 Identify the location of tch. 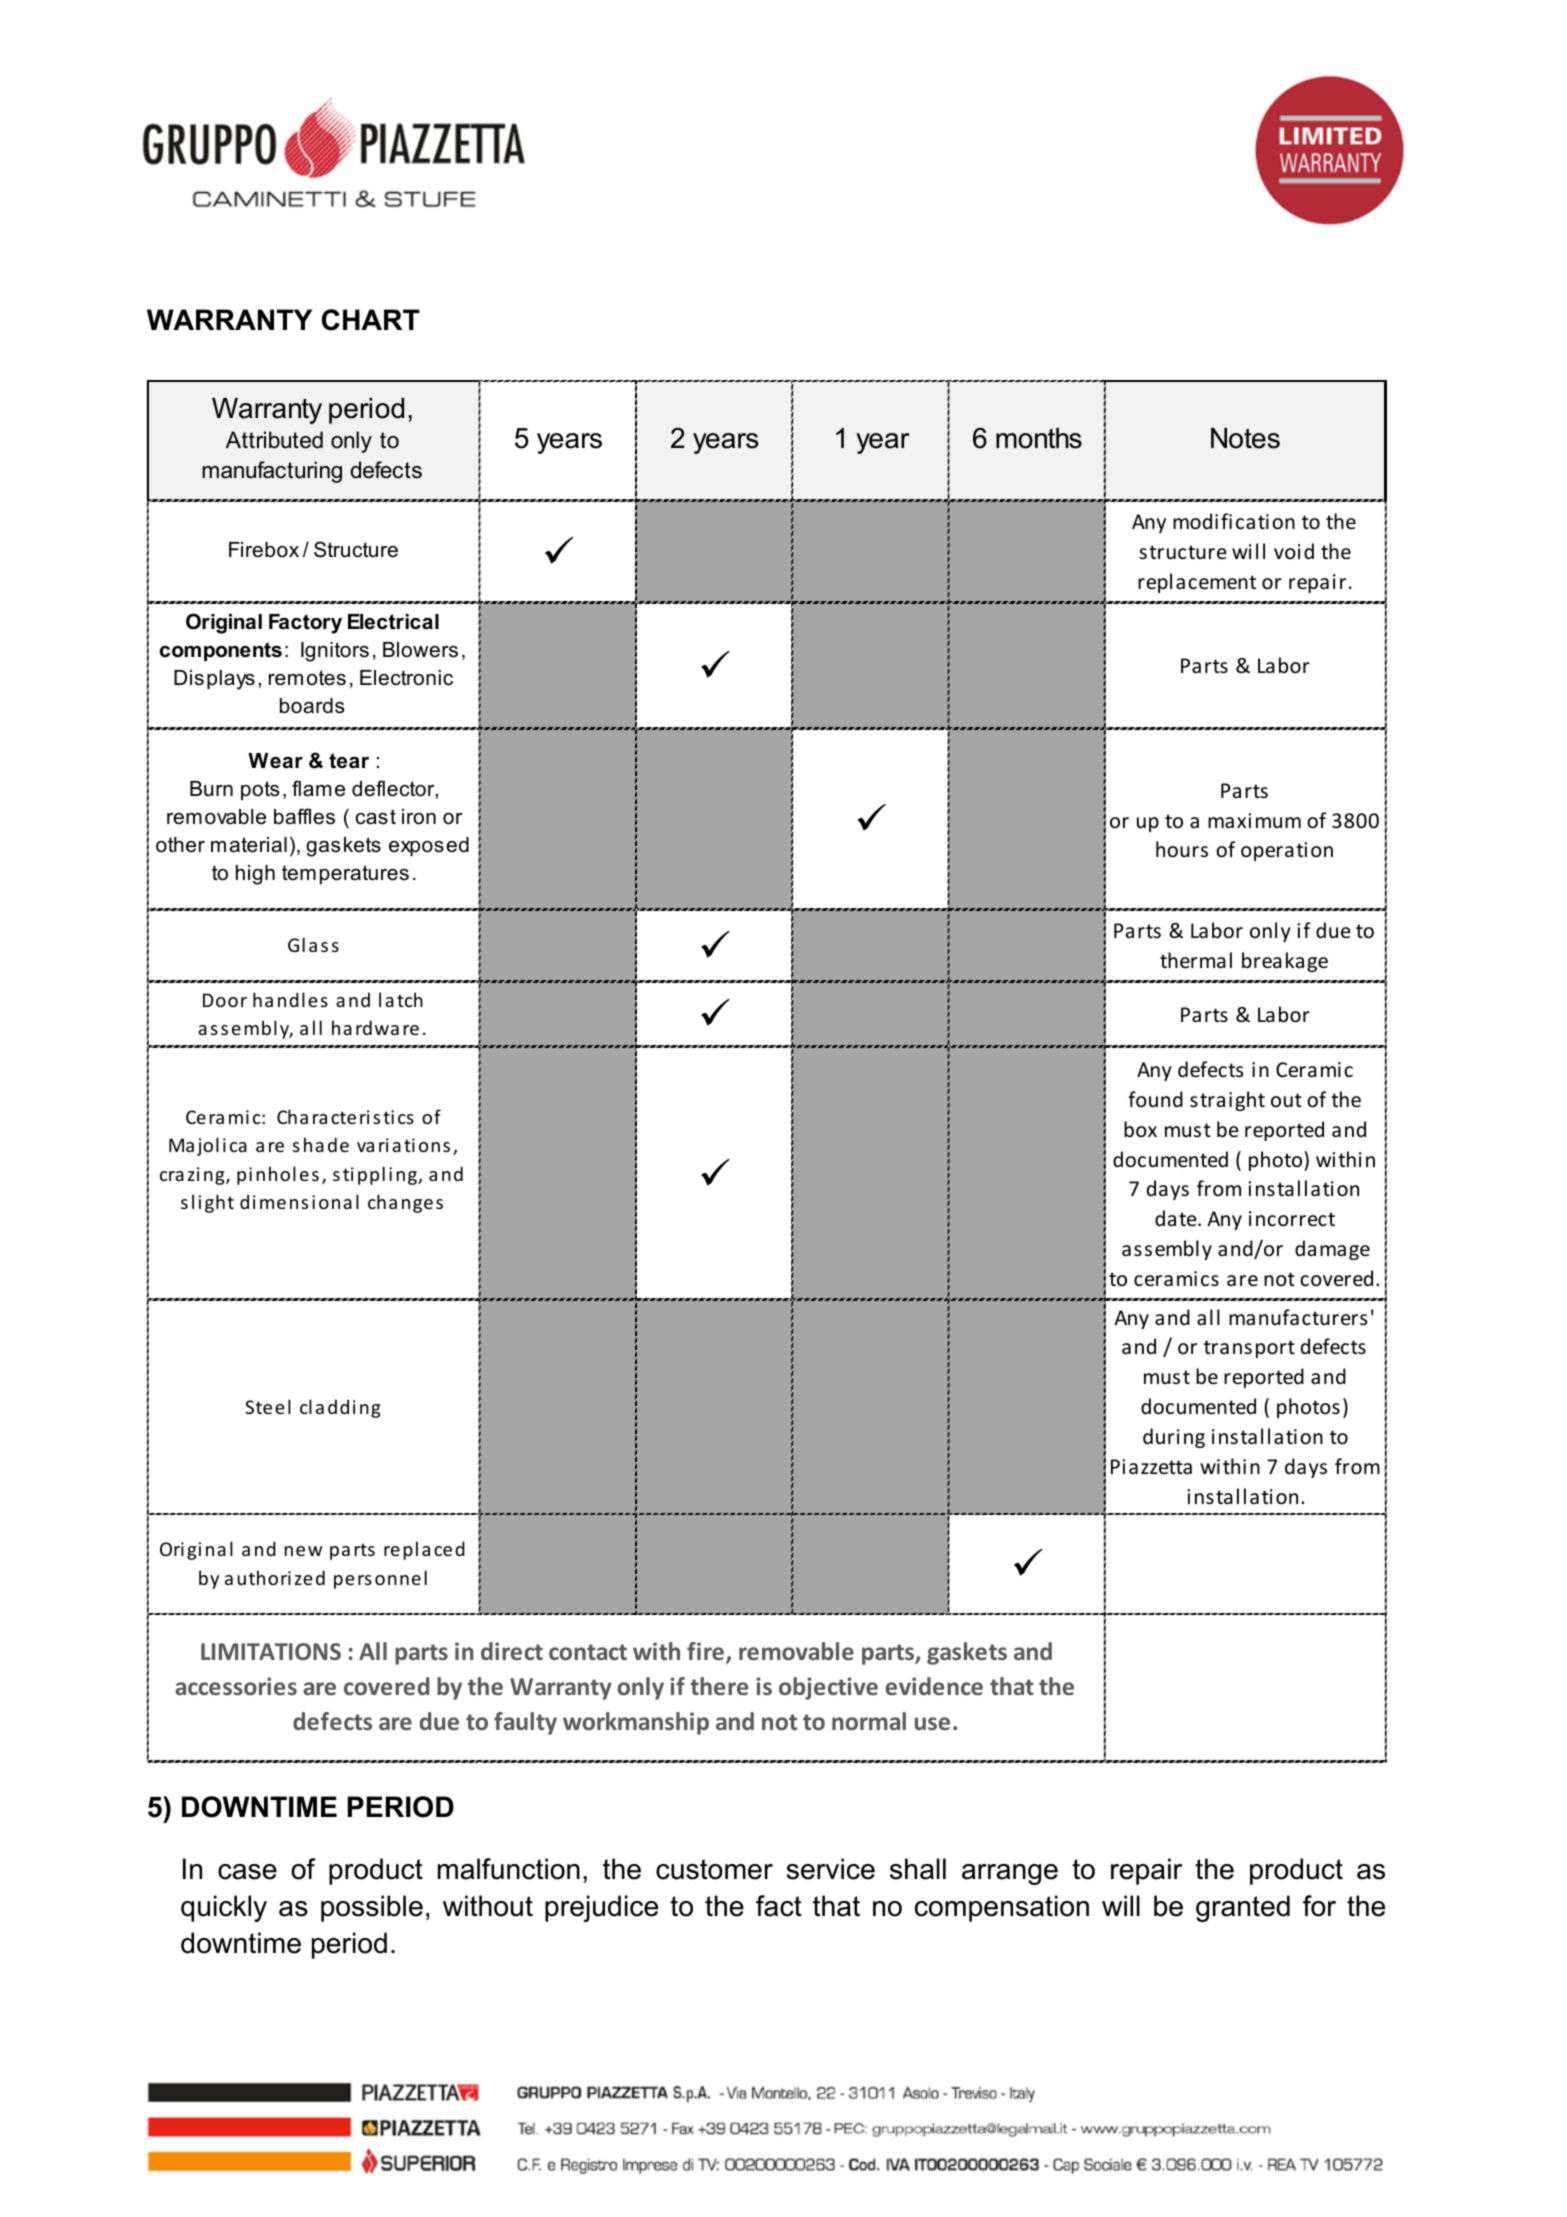
(410, 999).
